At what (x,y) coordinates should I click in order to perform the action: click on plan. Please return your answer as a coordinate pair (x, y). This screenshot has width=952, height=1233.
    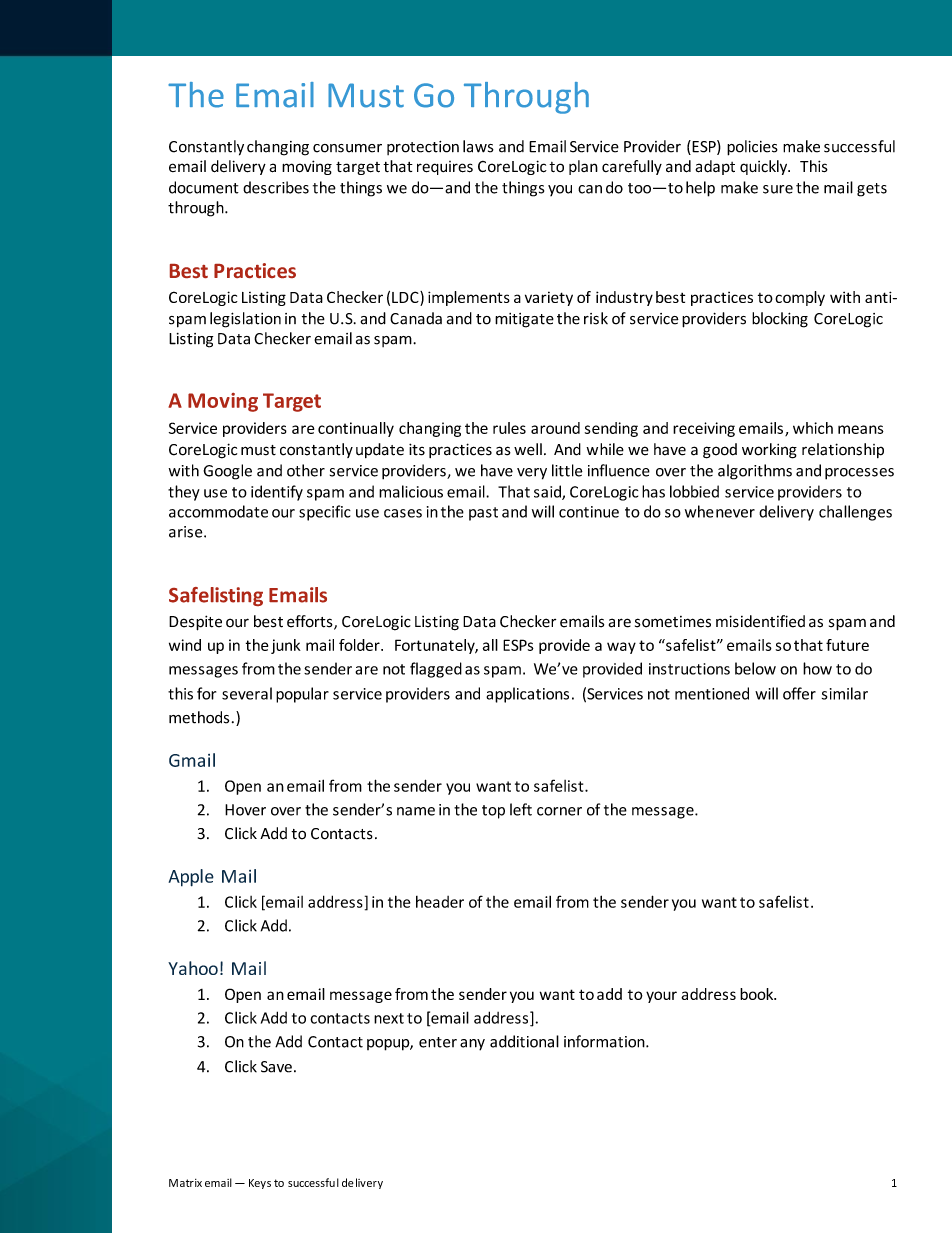
    Looking at the image, I should click on (583, 167).
